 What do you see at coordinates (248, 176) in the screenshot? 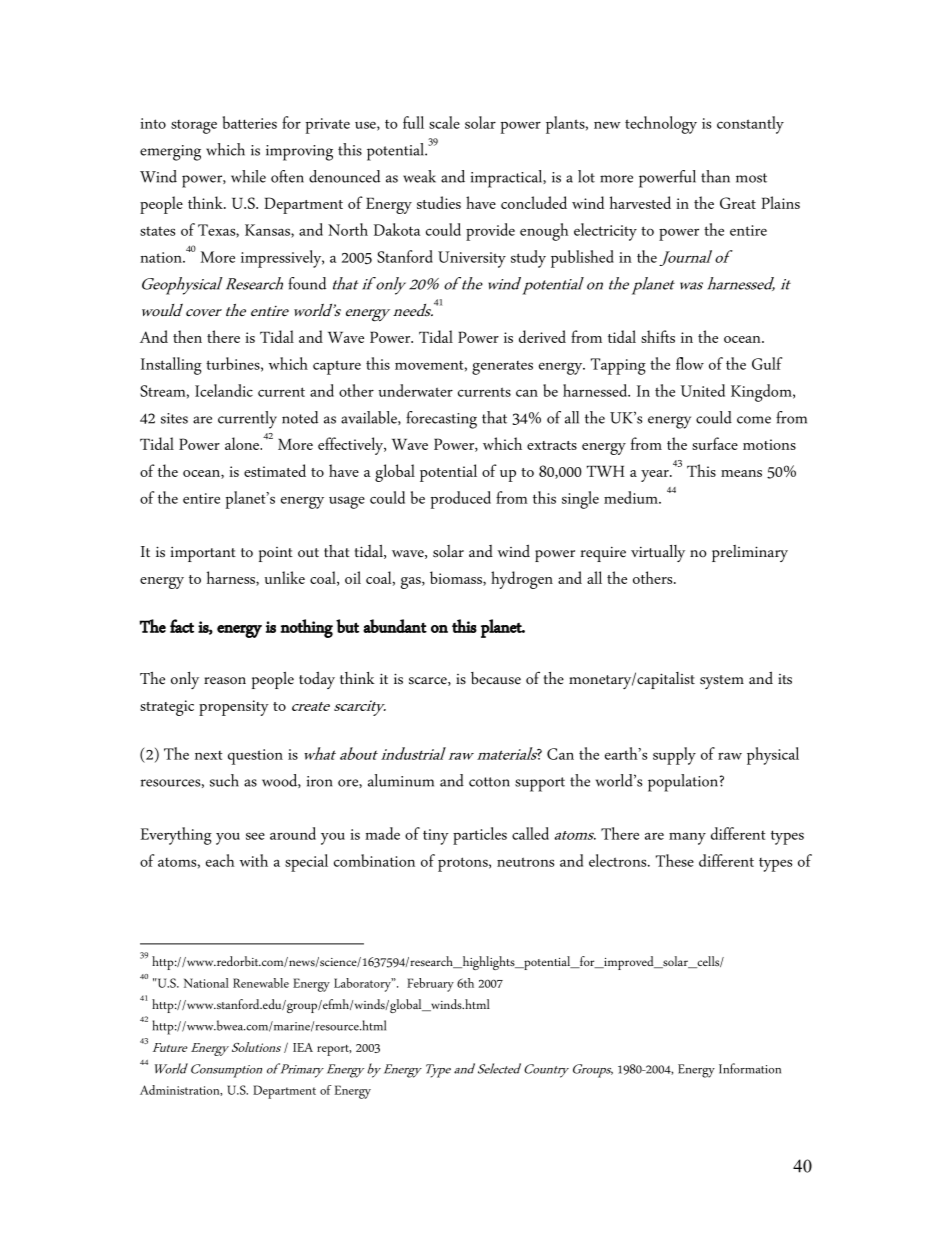
I see `while` at bounding box center [248, 176].
